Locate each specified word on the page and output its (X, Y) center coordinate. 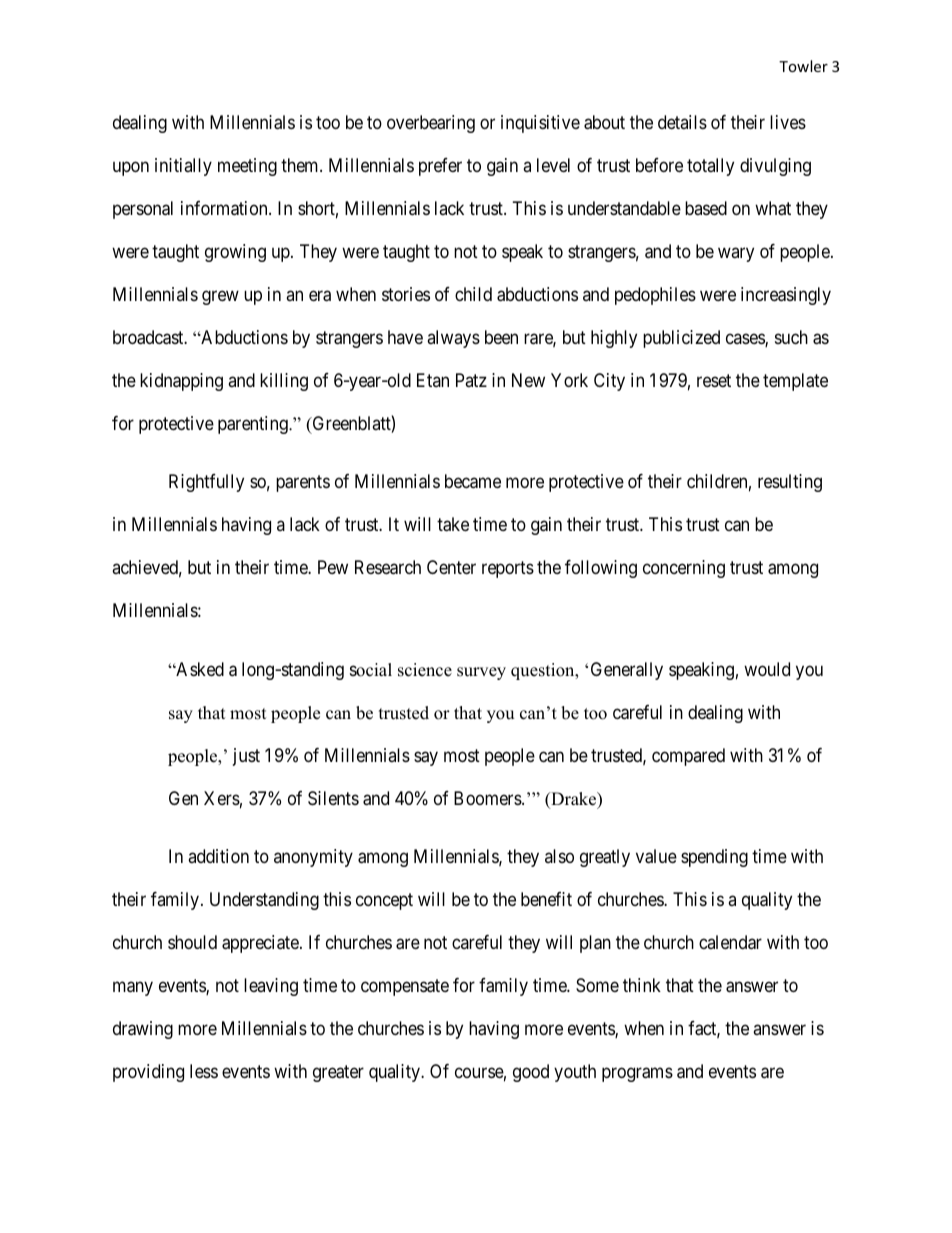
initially (183, 167)
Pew (333, 567)
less (204, 1071)
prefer (440, 167)
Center (451, 567)
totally (710, 167)
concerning (684, 569)
